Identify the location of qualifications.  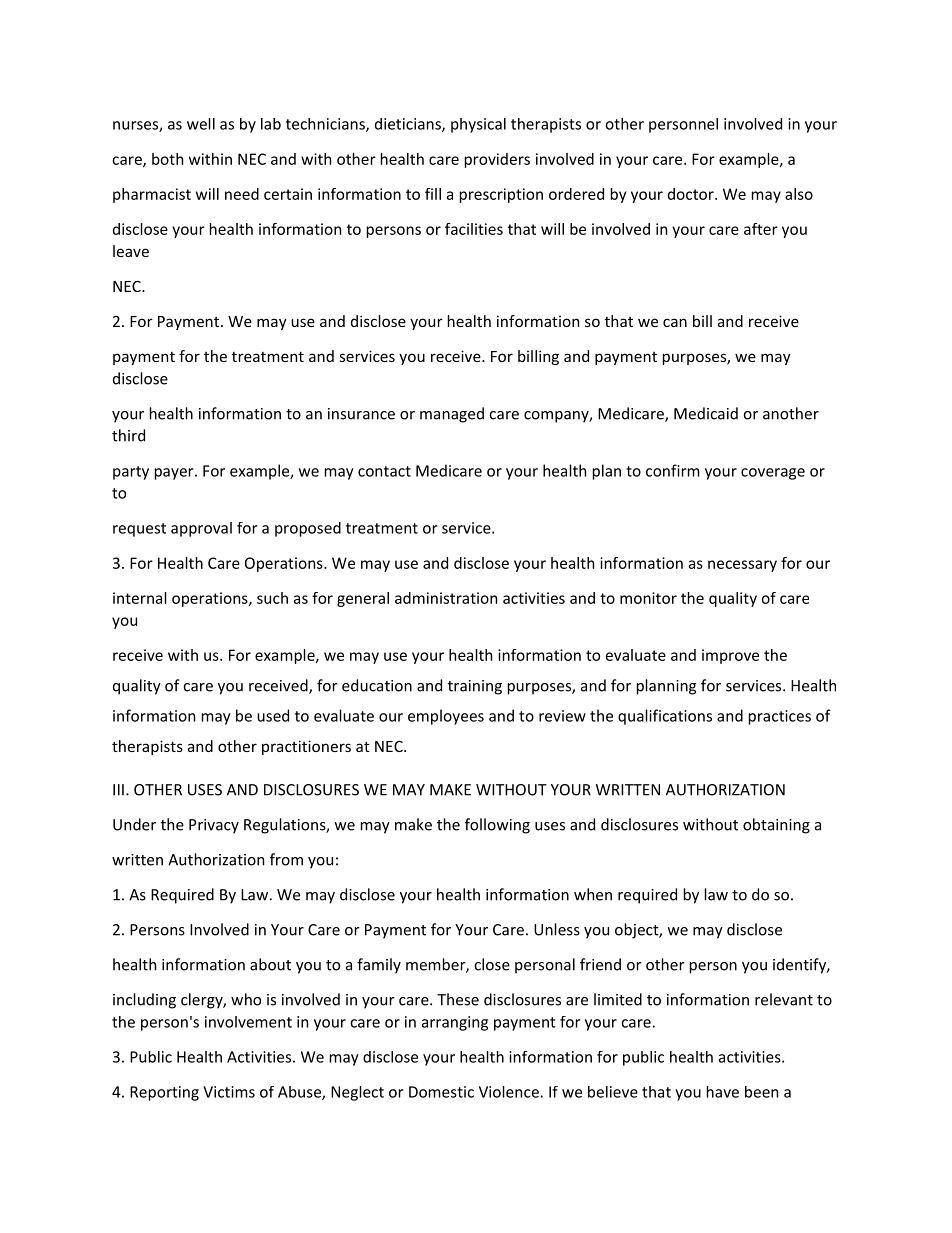
(665, 717).
